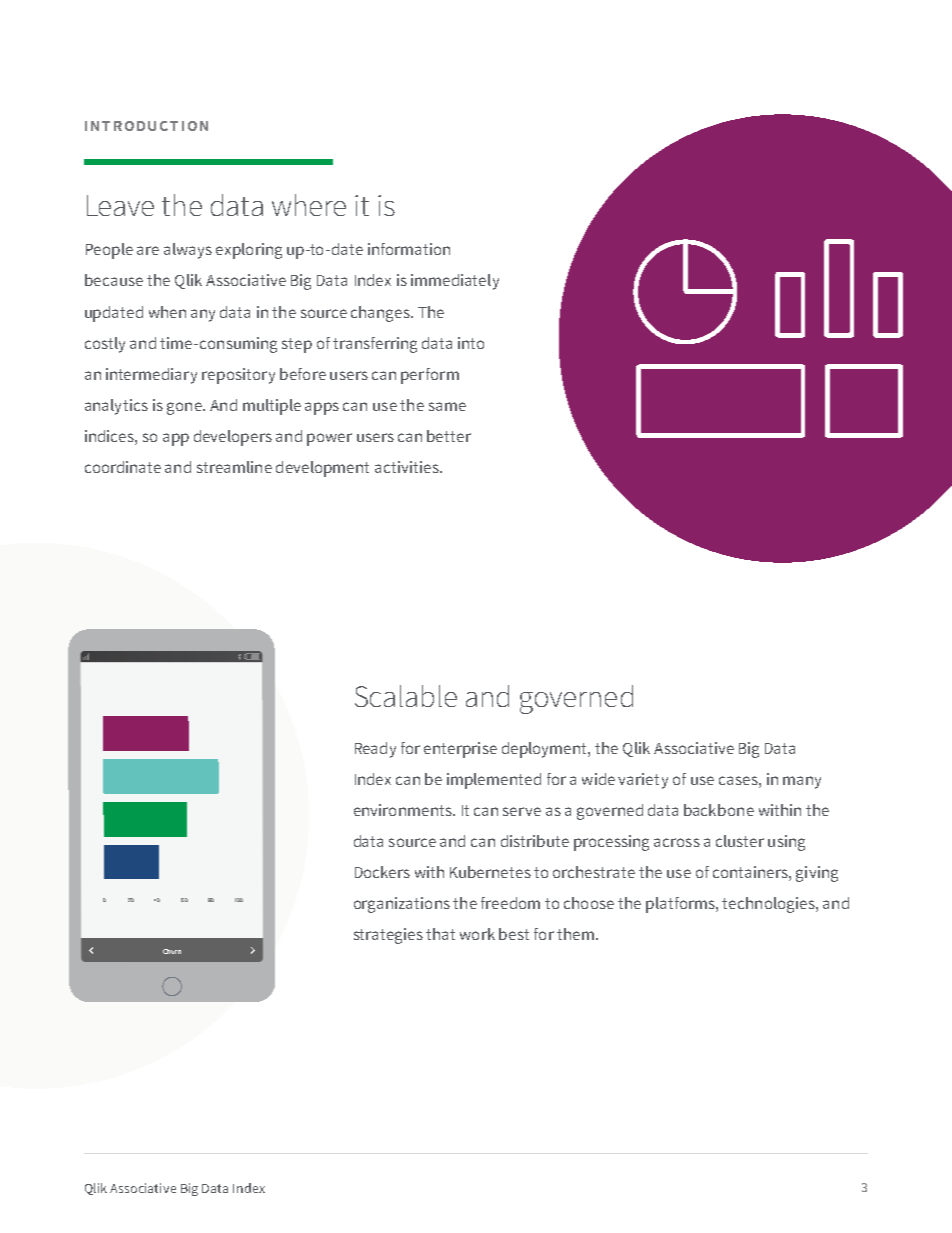  I want to click on Churn, so click(172, 951).
